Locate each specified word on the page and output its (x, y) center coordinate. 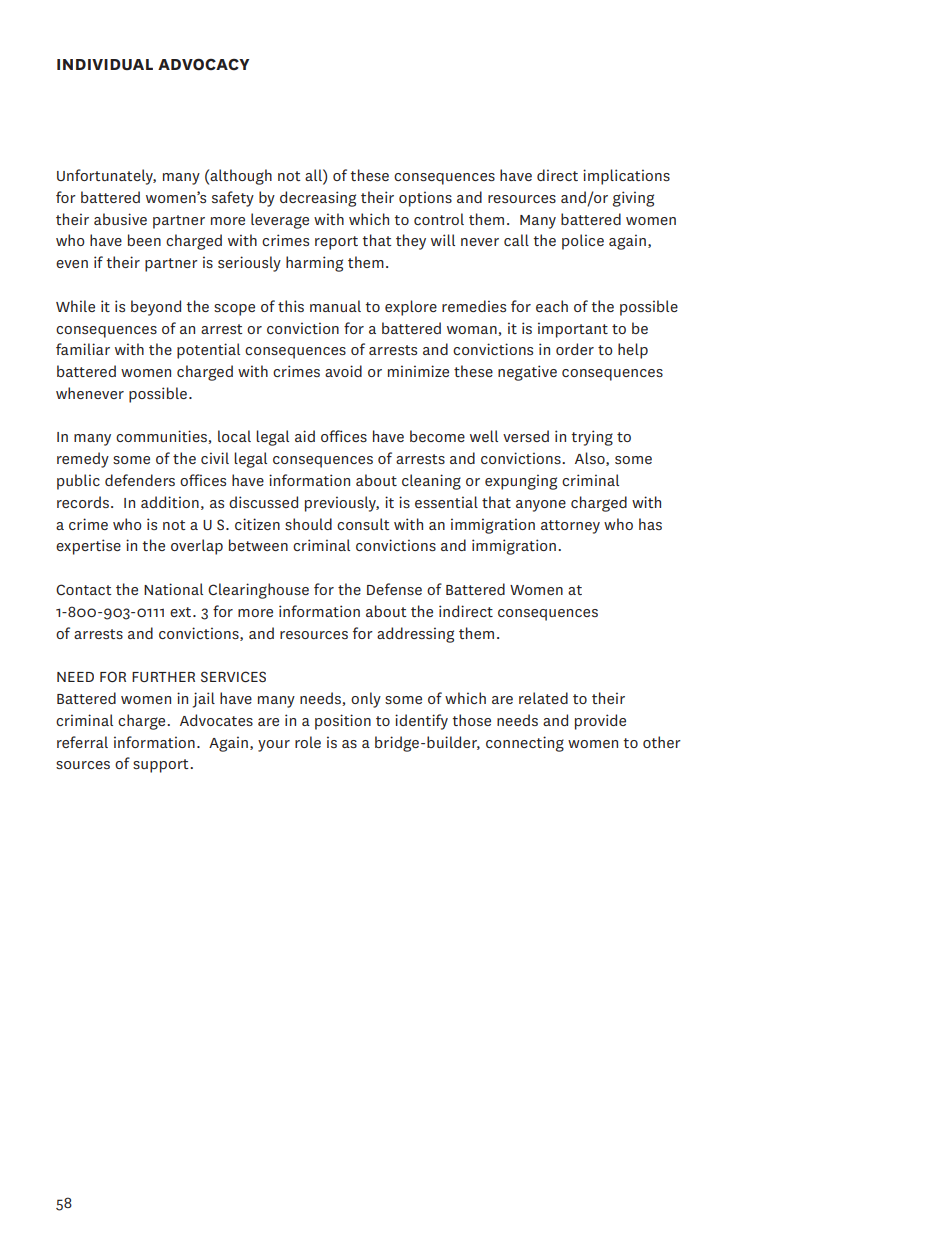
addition (170, 502)
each (552, 306)
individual (105, 64)
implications (626, 177)
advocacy (203, 64)
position (343, 722)
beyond (156, 308)
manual (335, 306)
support (162, 766)
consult (363, 524)
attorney (570, 527)
